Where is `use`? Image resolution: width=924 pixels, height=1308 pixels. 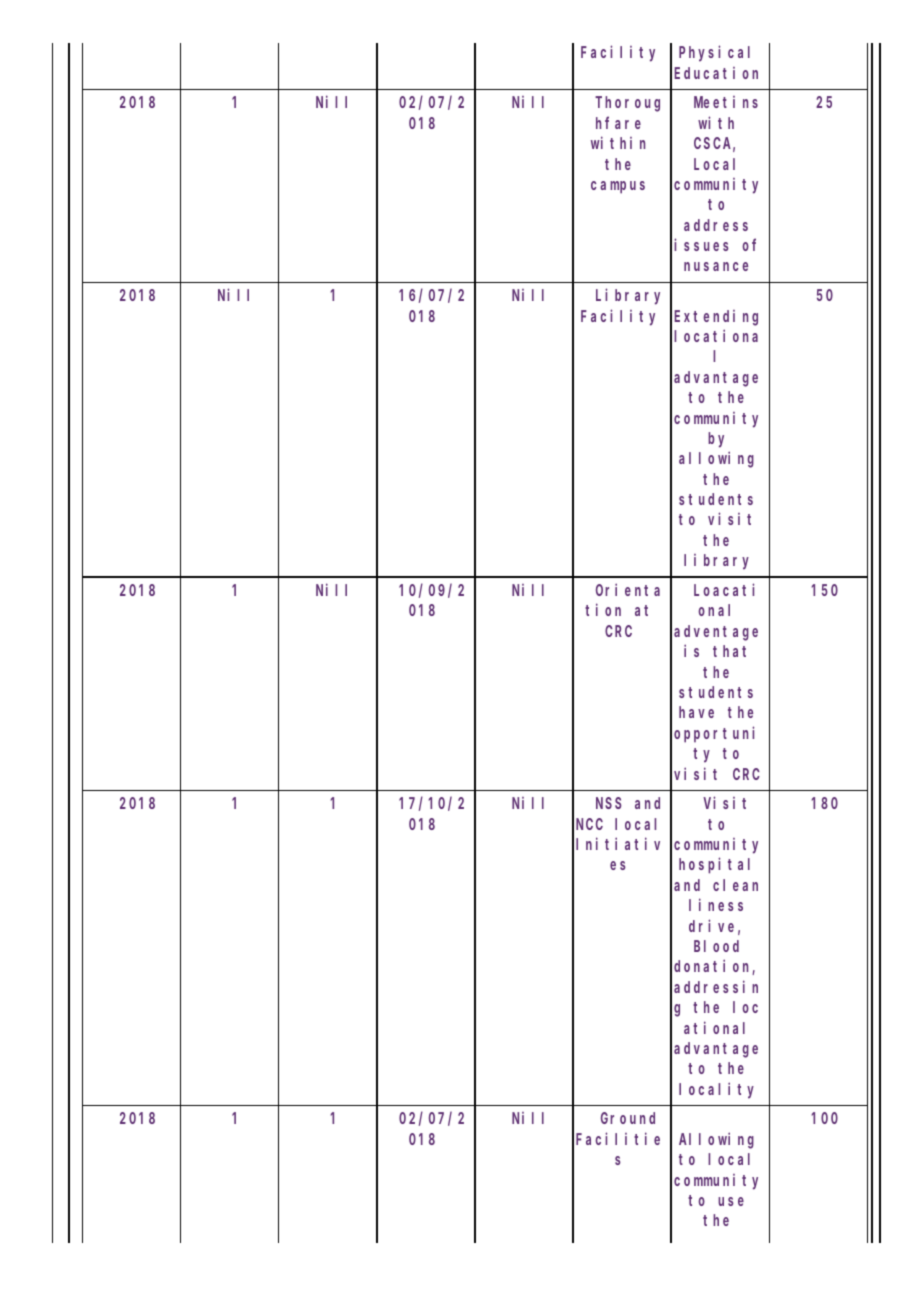
use is located at coordinates (731, 1201).
